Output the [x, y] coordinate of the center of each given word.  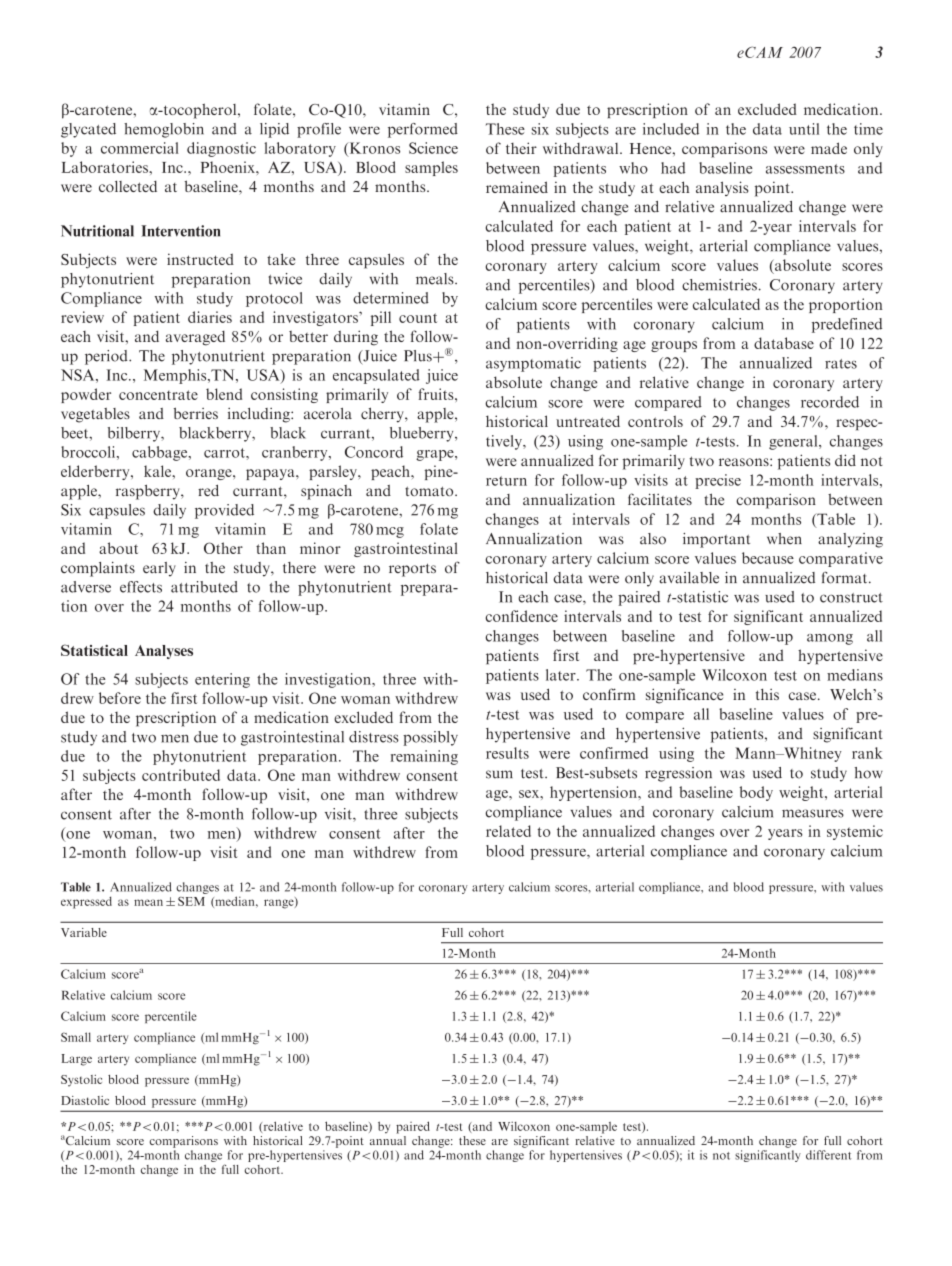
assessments [805, 169]
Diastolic [85, 1100]
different [829, 1155]
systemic [855, 832]
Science [433, 148]
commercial [140, 148]
